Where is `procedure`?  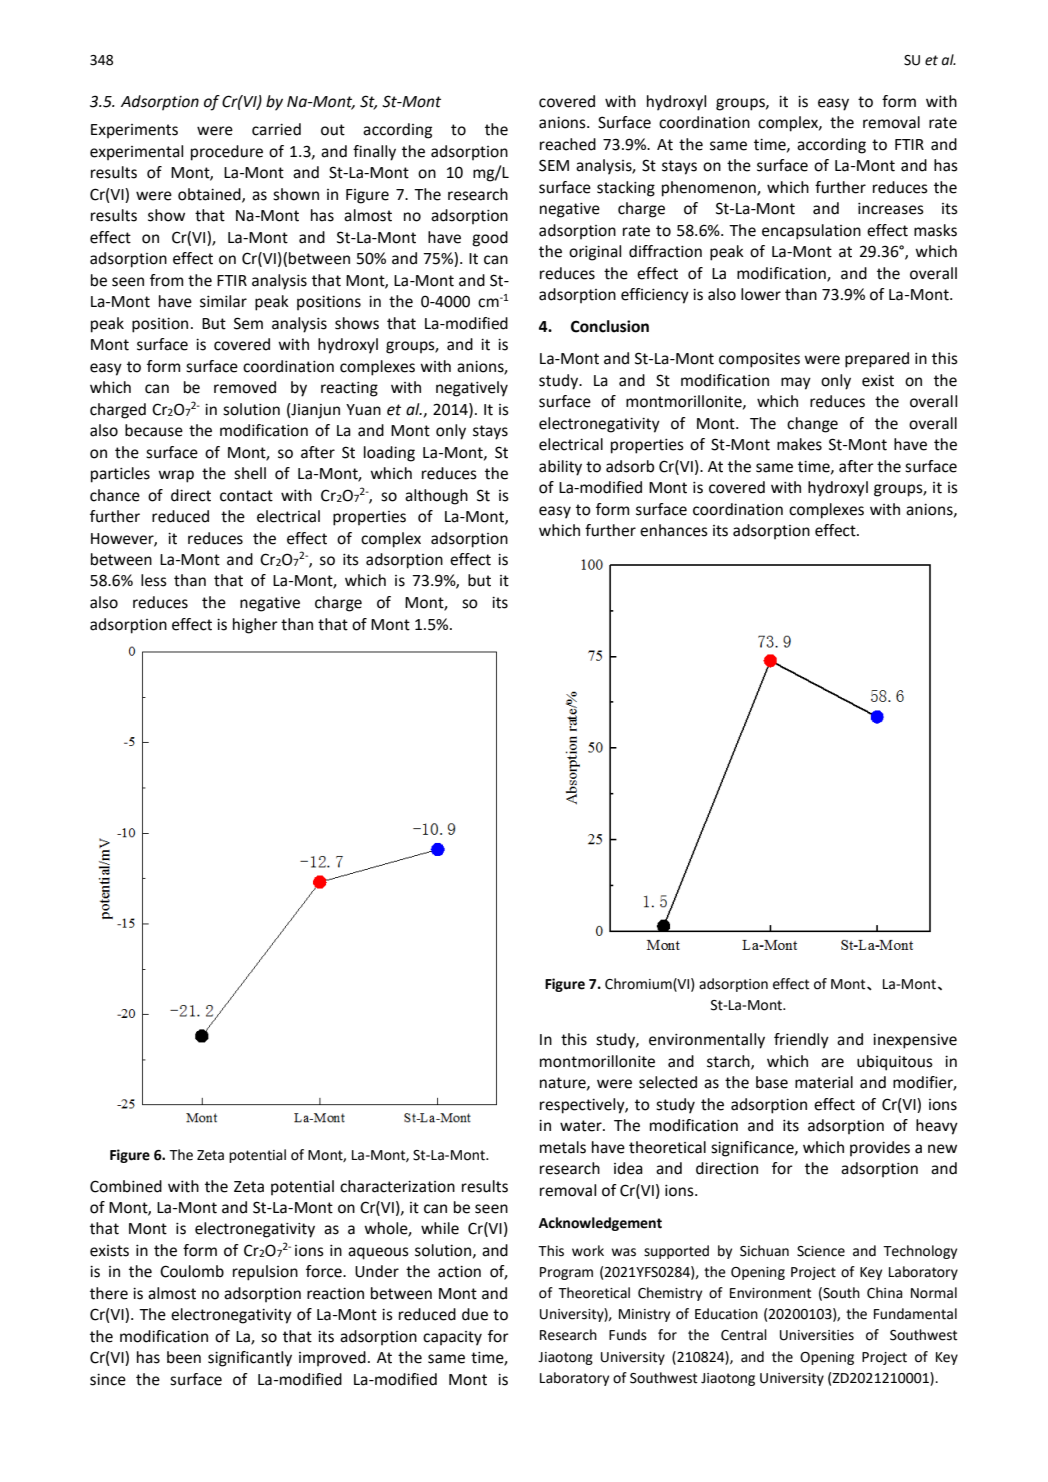 procedure is located at coordinates (227, 153).
